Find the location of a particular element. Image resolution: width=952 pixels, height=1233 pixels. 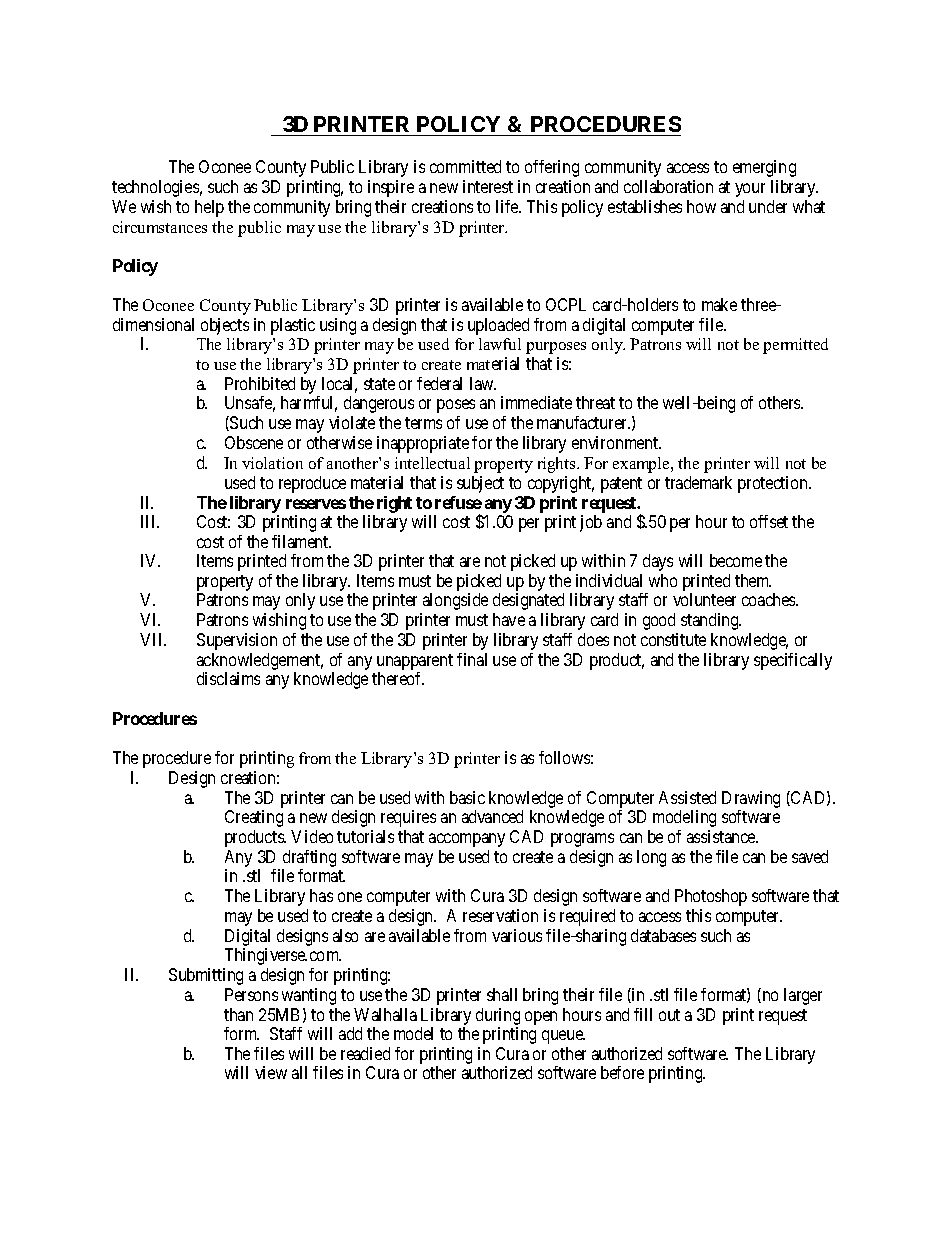

Supervision is located at coordinates (237, 641).
